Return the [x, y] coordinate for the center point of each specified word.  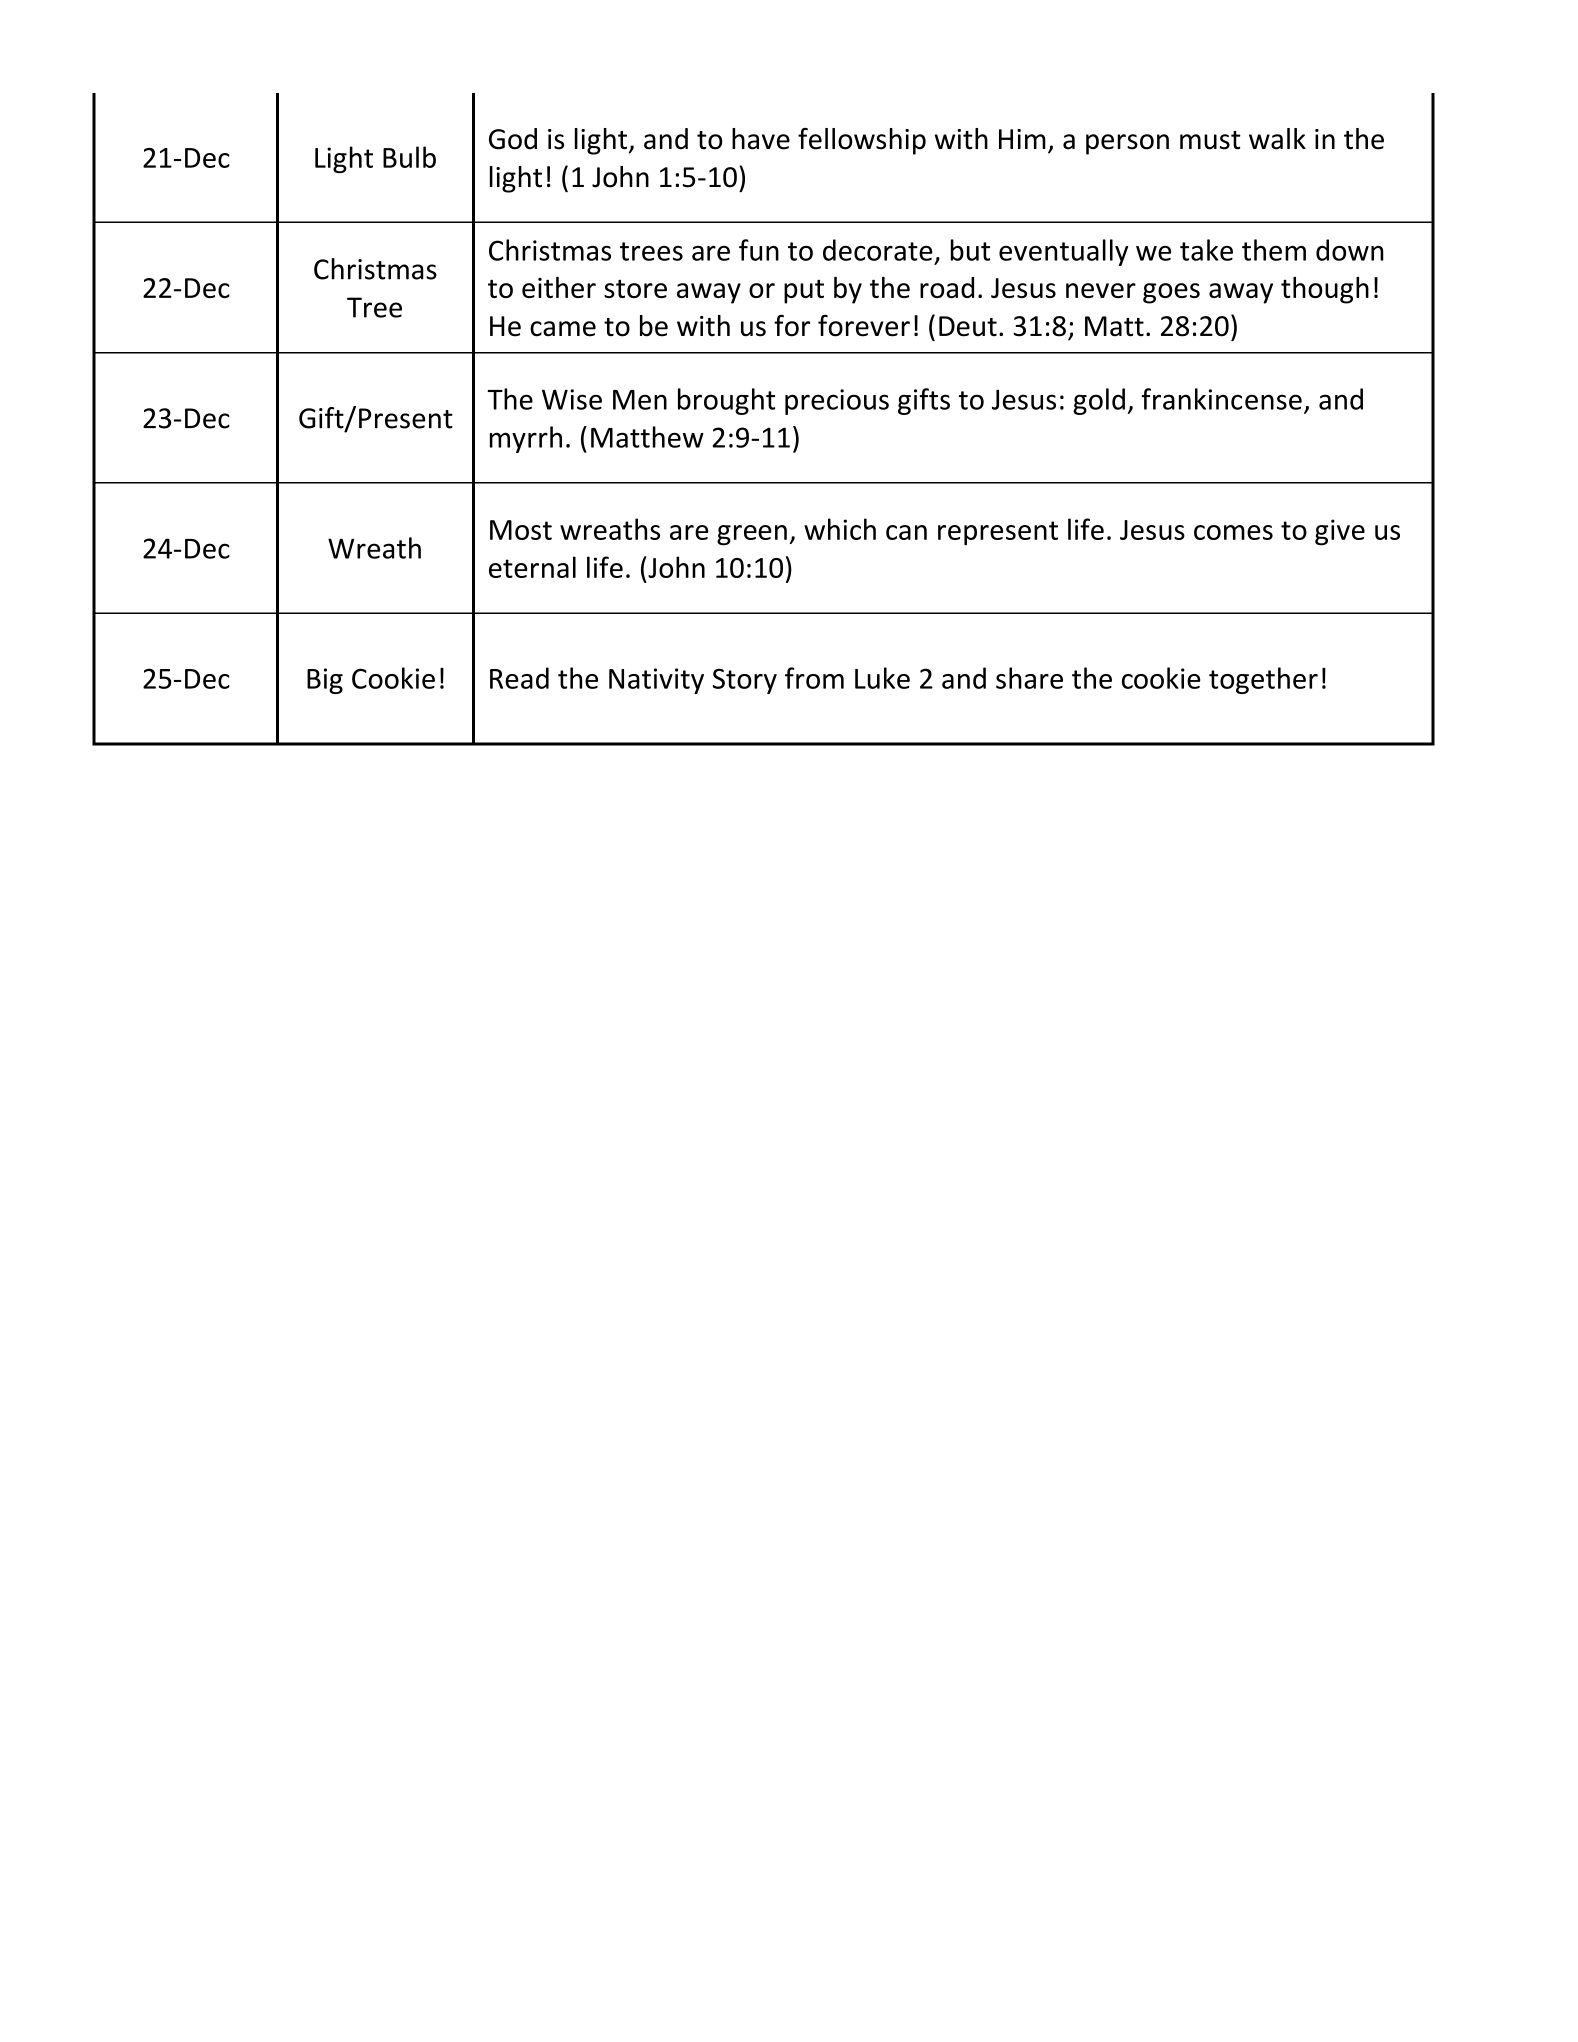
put [804, 291]
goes [1171, 293]
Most [521, 530]
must [1210, 140]
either [559, 287]
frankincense [1221, 399]
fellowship [862, 141]
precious [837, 402]
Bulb [409, 157]
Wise [572, 399]
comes [1233, 532]
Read [519, 678]
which [840, 529]
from [814, 678]
